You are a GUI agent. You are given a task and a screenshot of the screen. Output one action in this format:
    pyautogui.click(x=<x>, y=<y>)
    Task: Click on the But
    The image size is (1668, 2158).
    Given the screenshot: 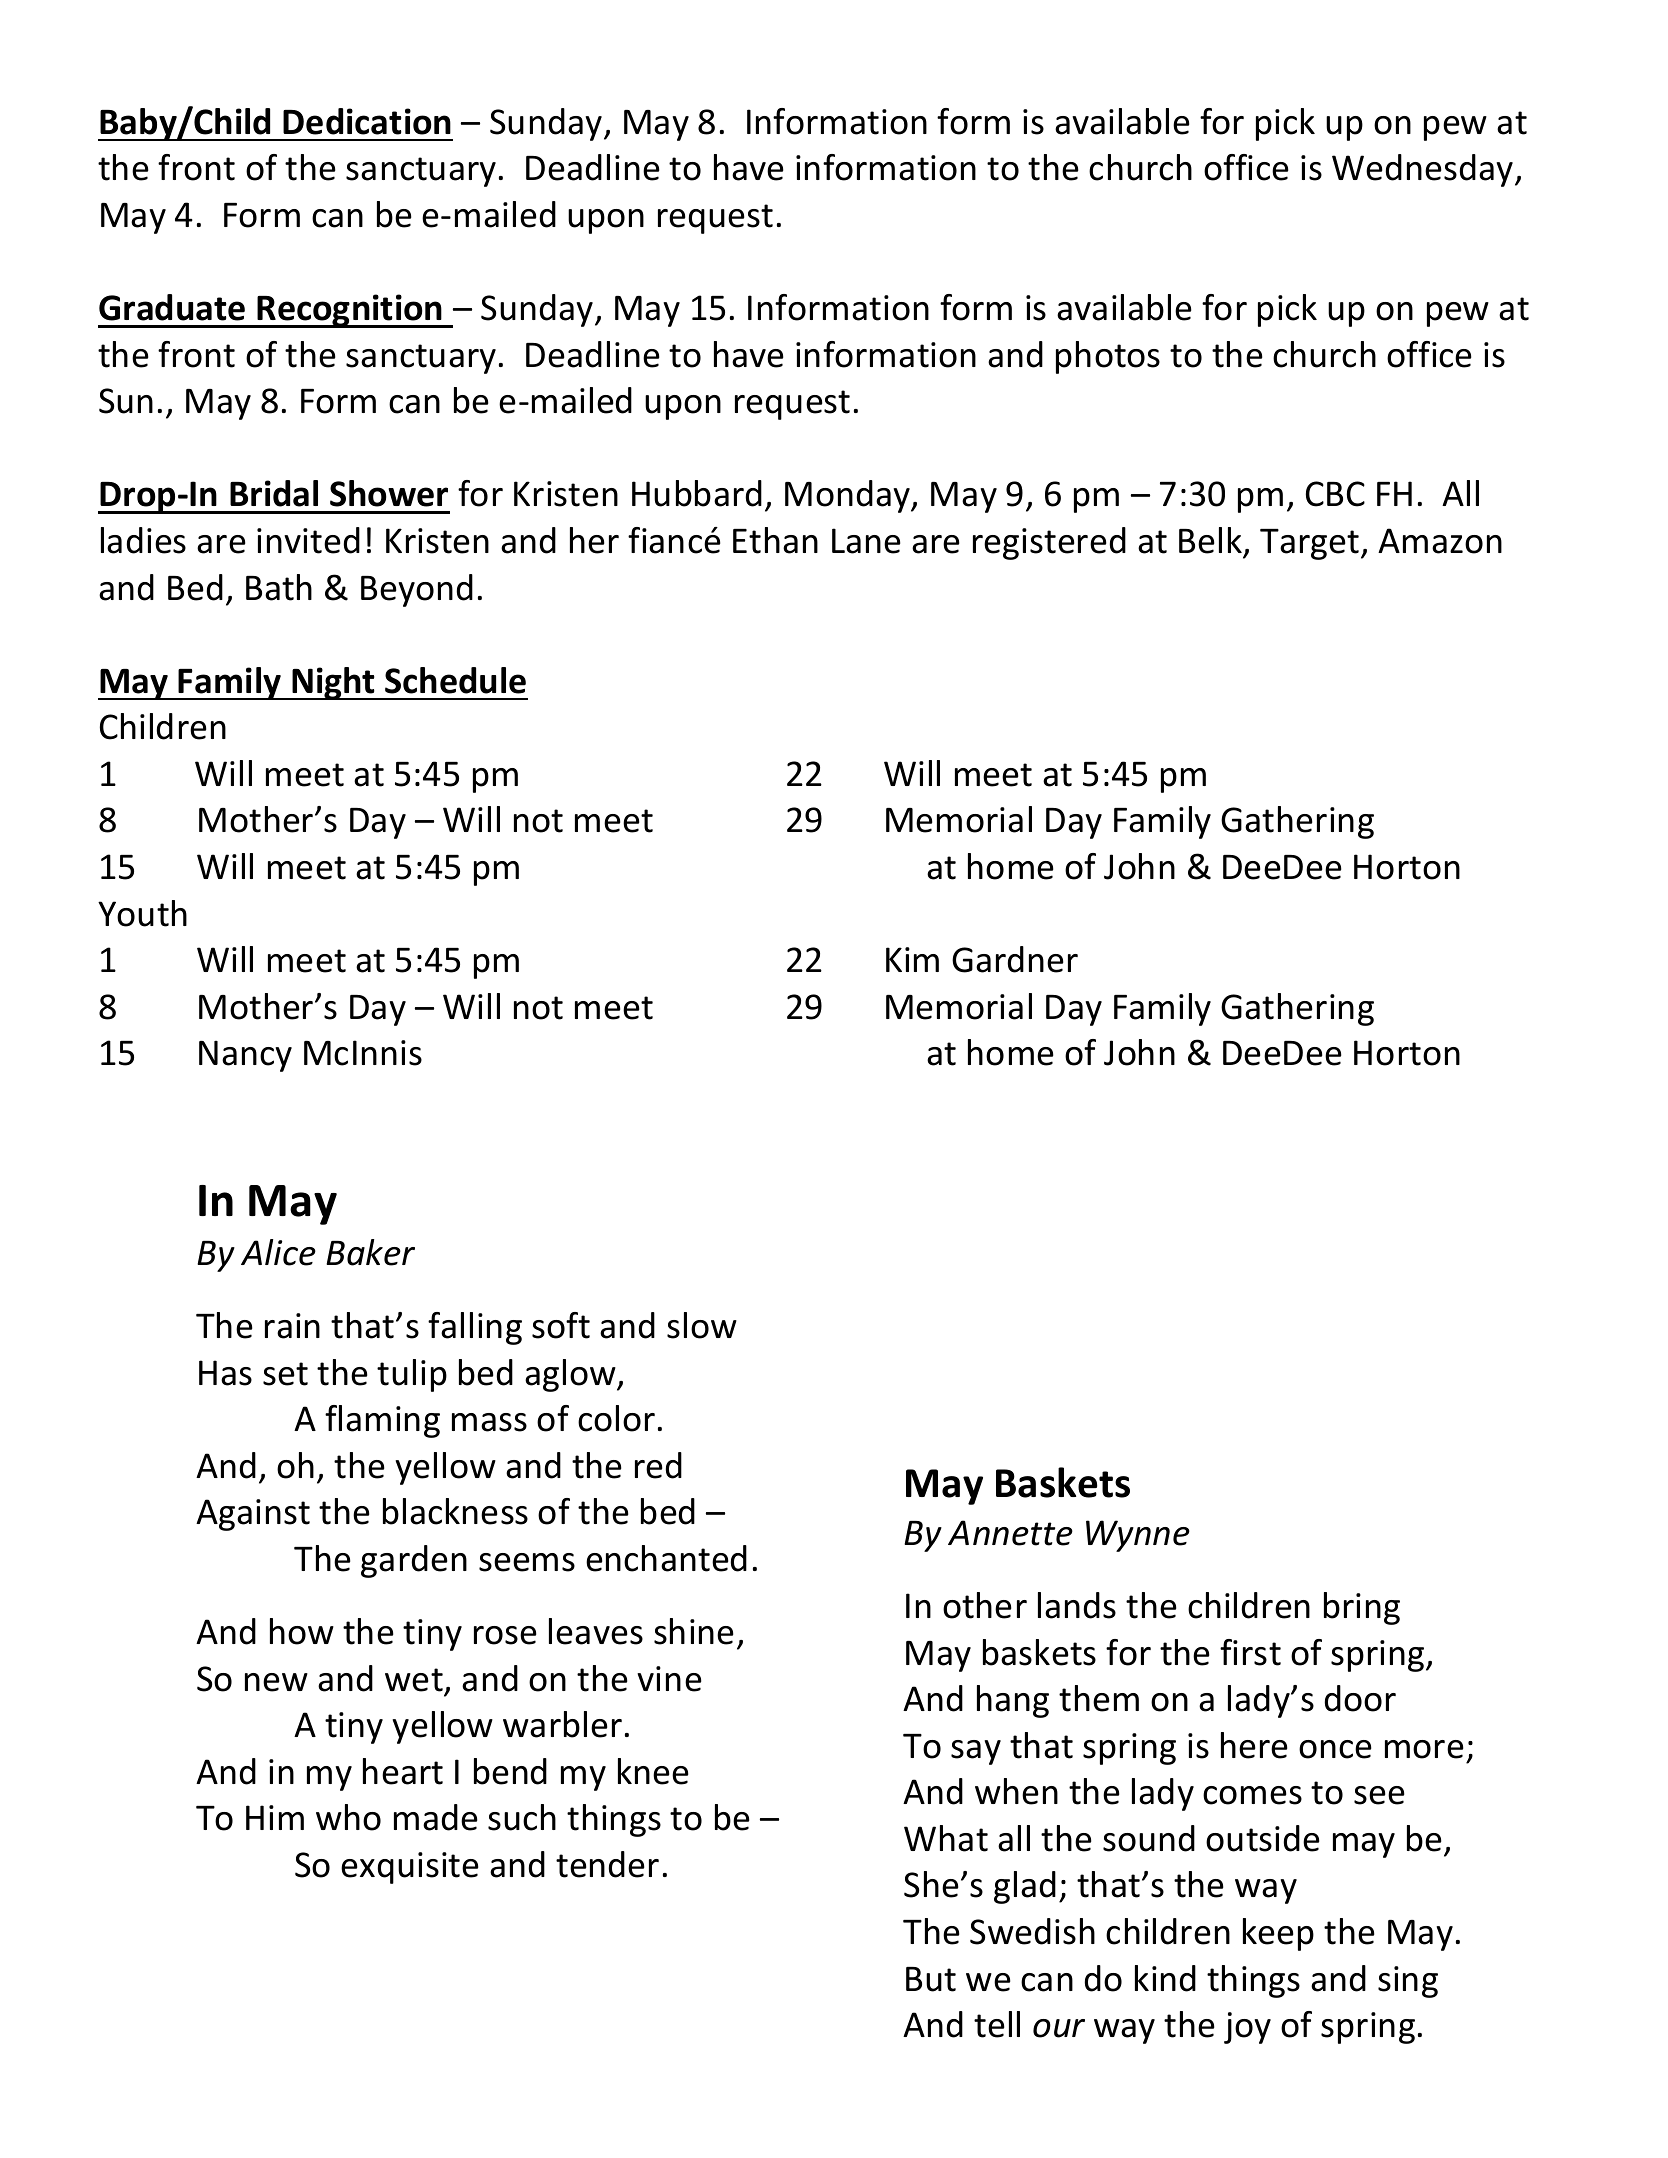 What is the action you would take?
    pyautogui.click(x=931, y=1979)
